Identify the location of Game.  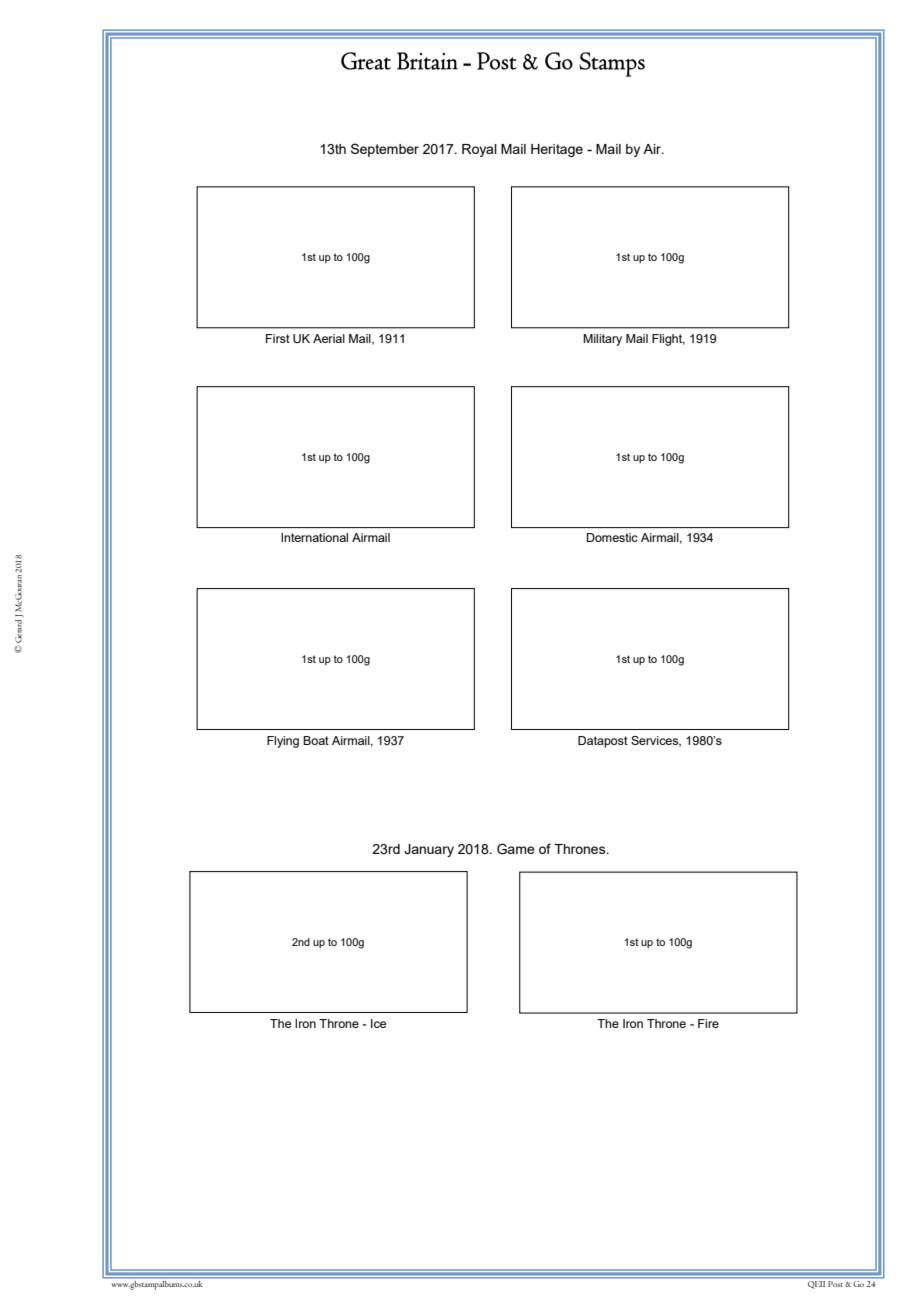
(516, 849).
